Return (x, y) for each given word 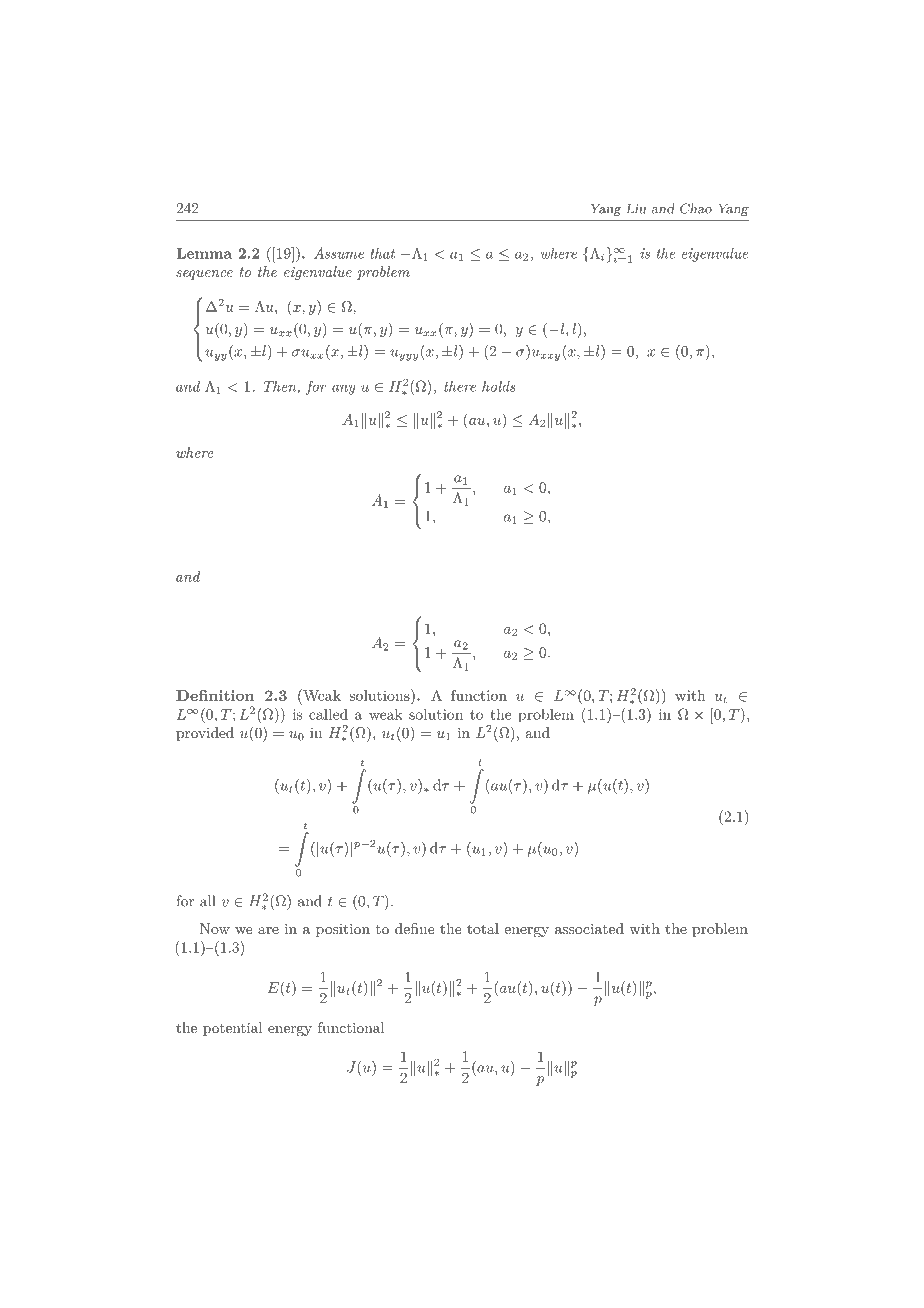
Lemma (204, 253)
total (483, 928)
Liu (636, 208)
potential (232, 1029)
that (383, 253)
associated (589, 928)
